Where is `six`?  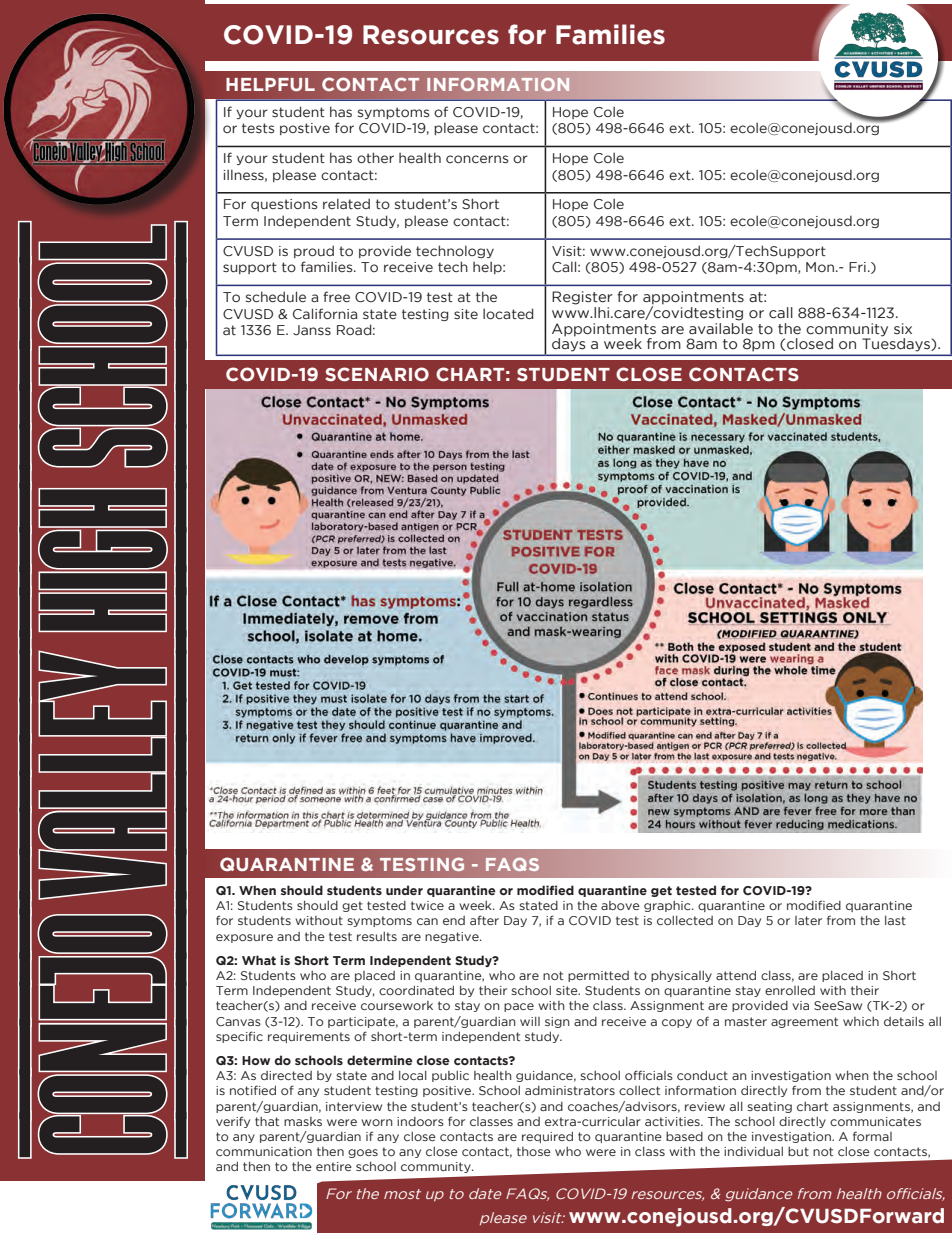 six is located at coordinates (903, 329).
